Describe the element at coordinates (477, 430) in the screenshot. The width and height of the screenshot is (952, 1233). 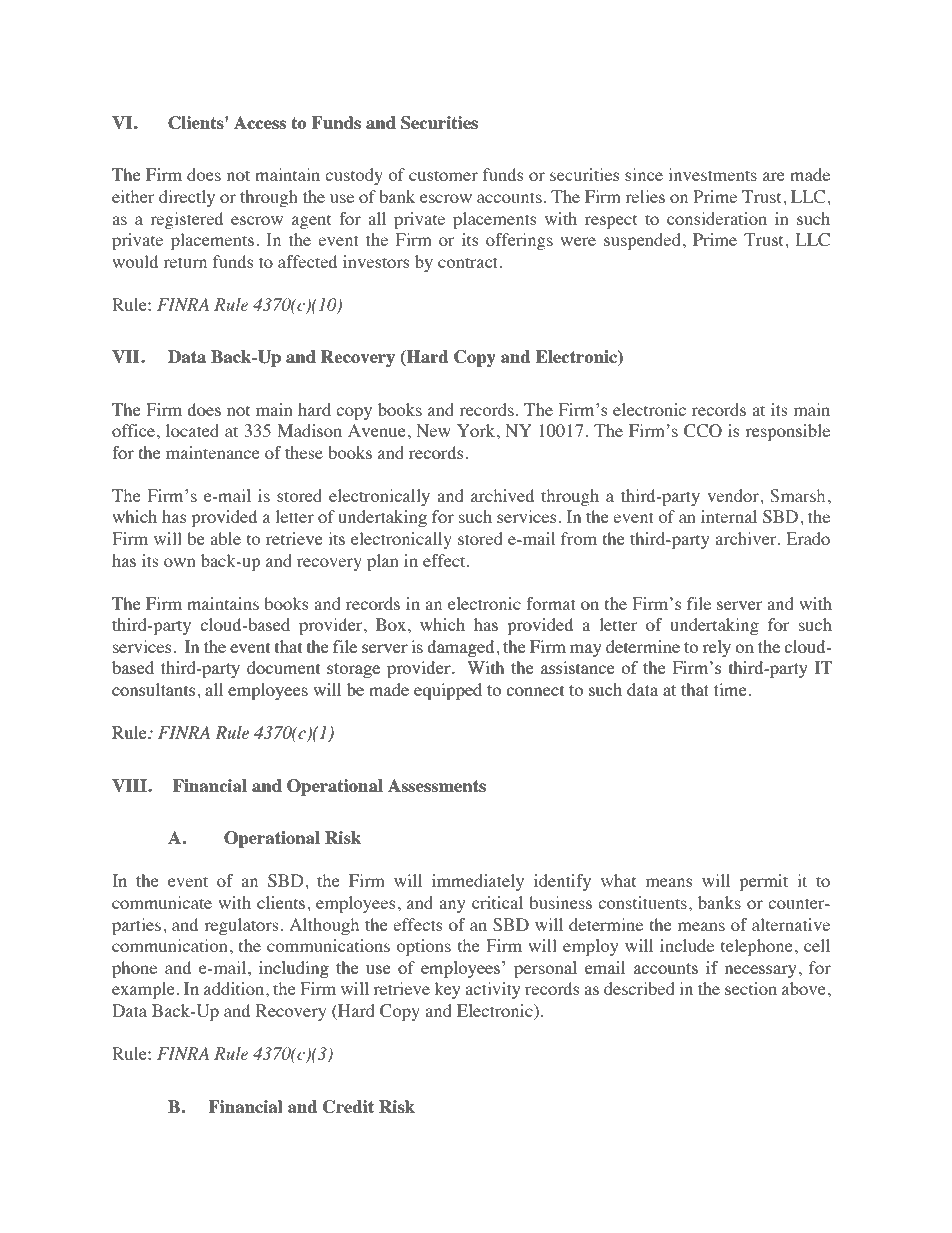
I see `York` at that location.
